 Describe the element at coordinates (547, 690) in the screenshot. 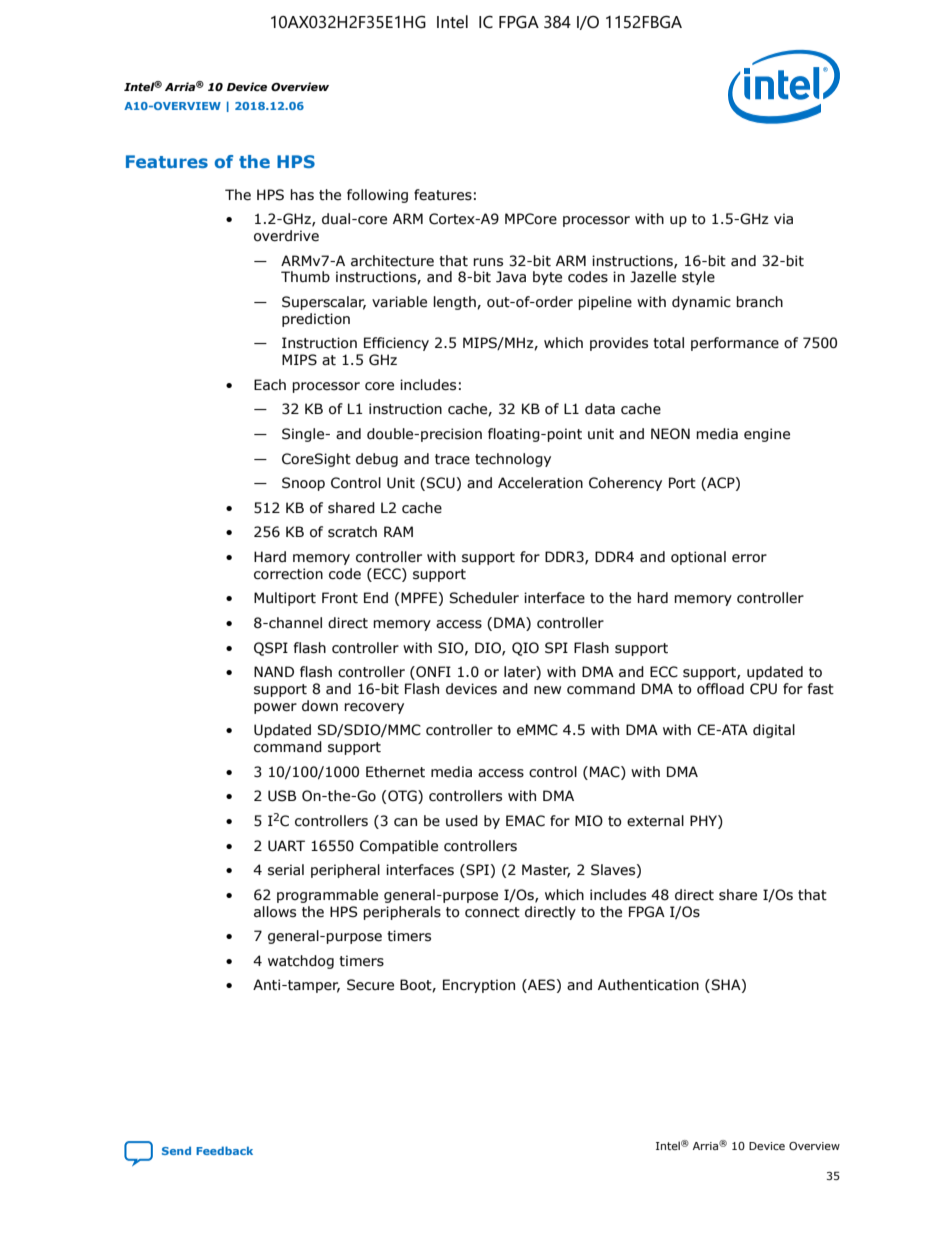

I see `new` at that location.
